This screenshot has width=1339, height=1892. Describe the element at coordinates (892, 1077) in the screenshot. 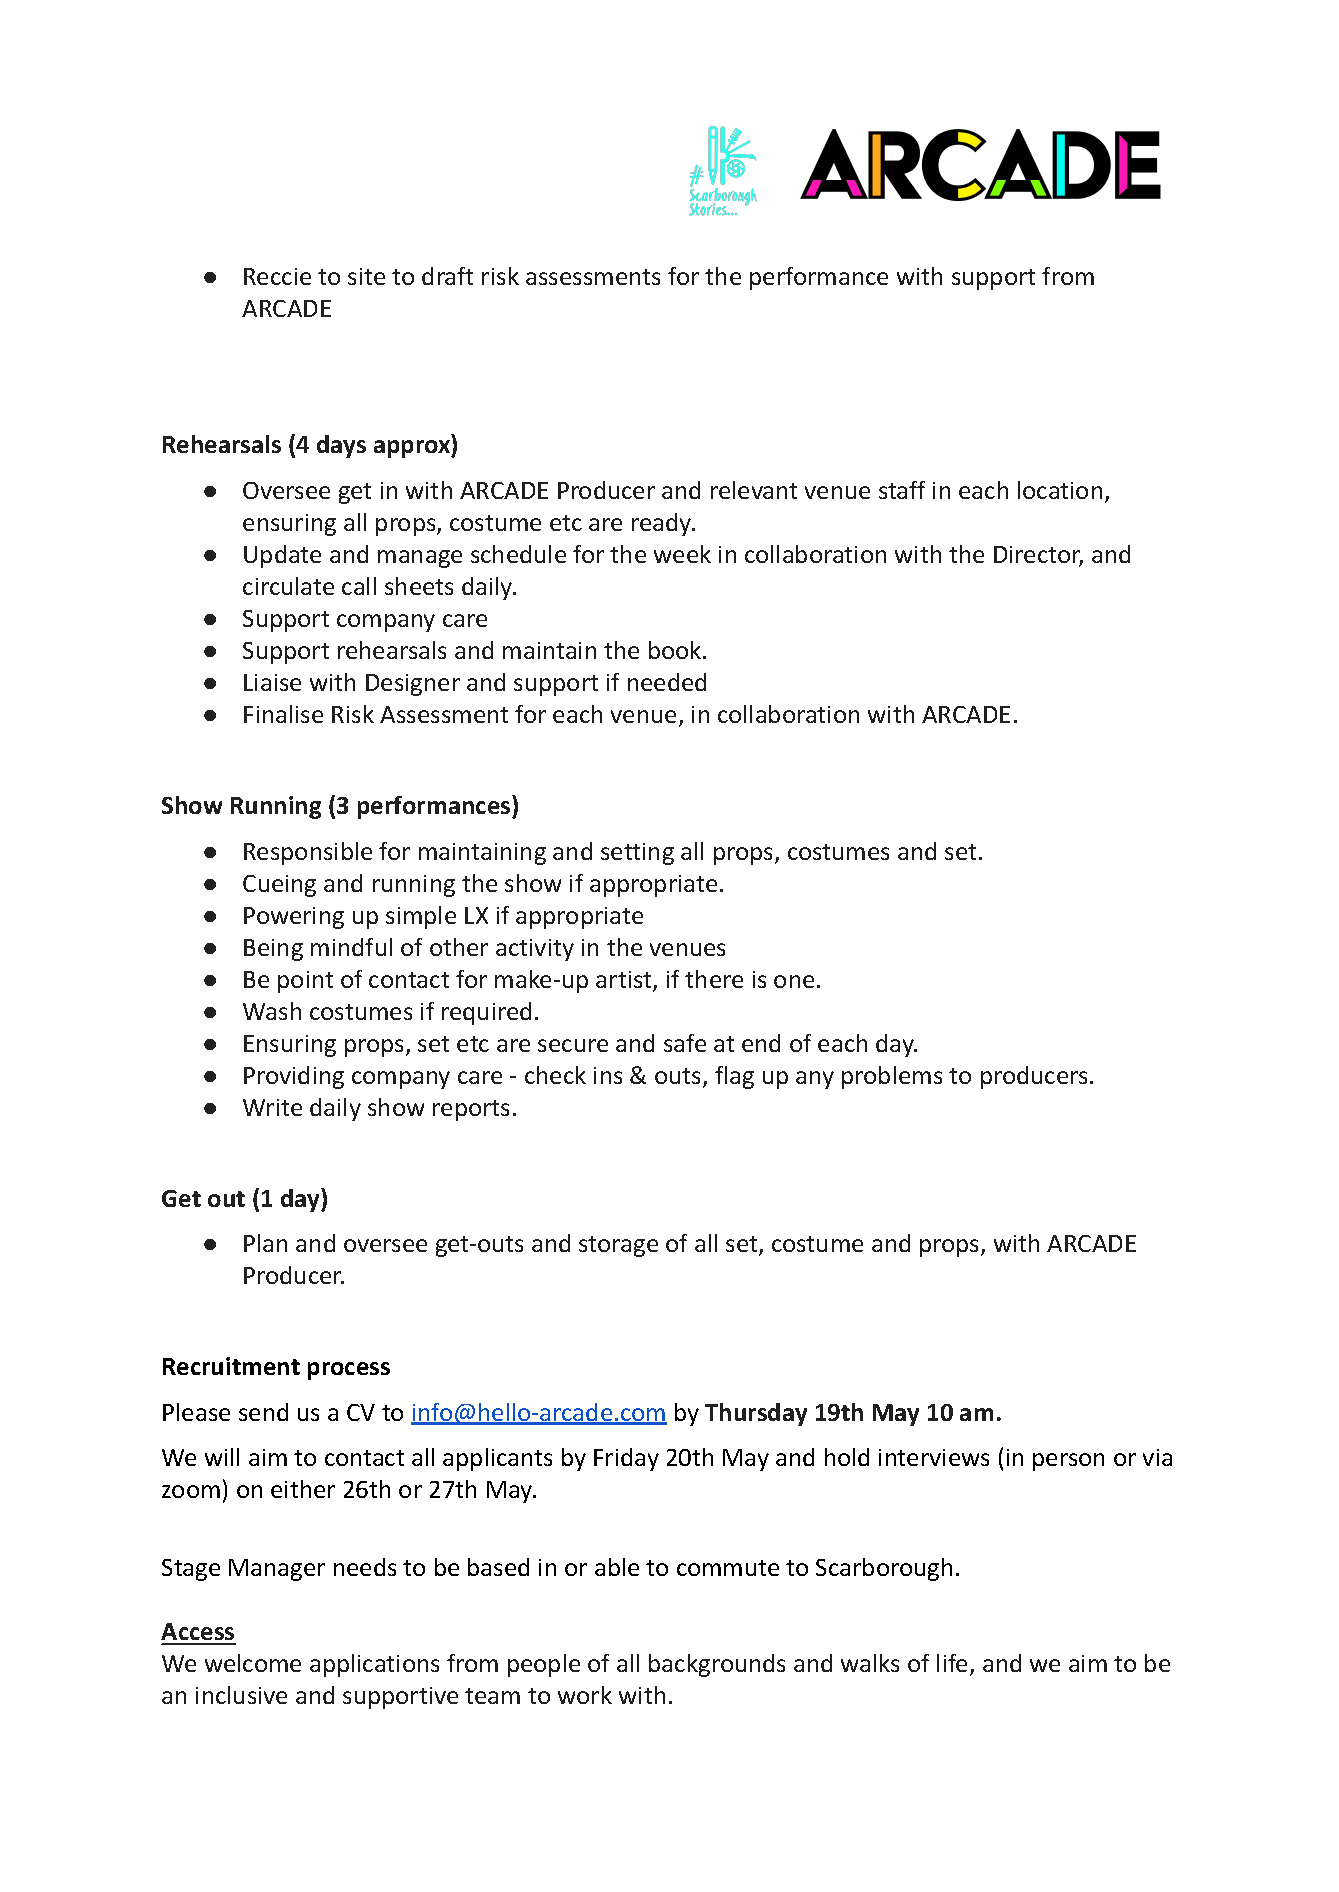

I see `problems` at that location.
